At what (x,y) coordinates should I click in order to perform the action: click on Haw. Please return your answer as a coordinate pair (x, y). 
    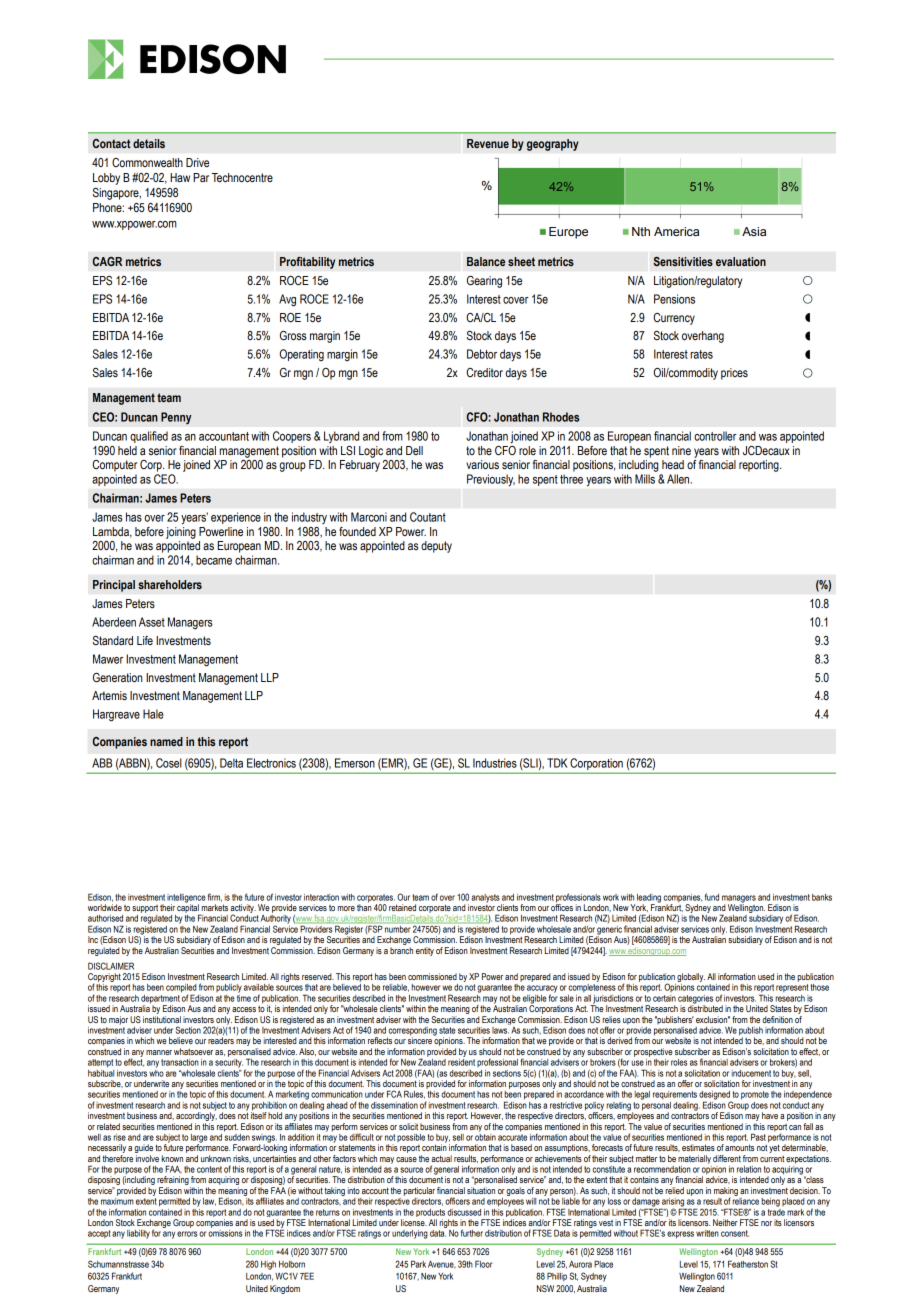
    Looking at the image, I should click on (180, 177).
